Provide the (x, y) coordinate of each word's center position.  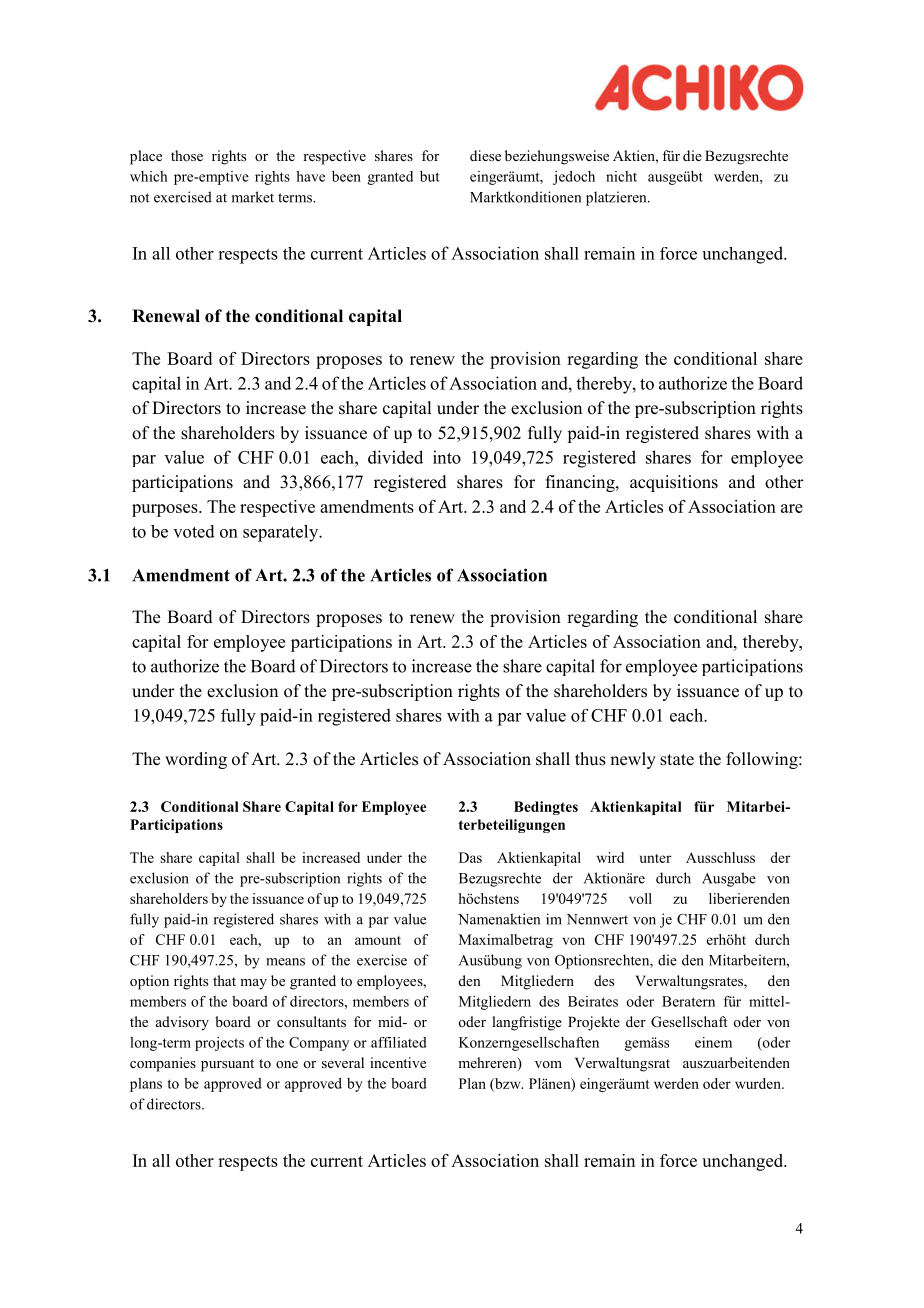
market (253, 197)
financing (581, 483)
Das (470, 857)
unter (655, 858)
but (430, 176)
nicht (621, 176)
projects (219, 1044)
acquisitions (674, 483)
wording (196, 760)
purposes (166, 510)
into (447, 457)
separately (282, 533)
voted (194, 531)
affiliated (399, 1042)
